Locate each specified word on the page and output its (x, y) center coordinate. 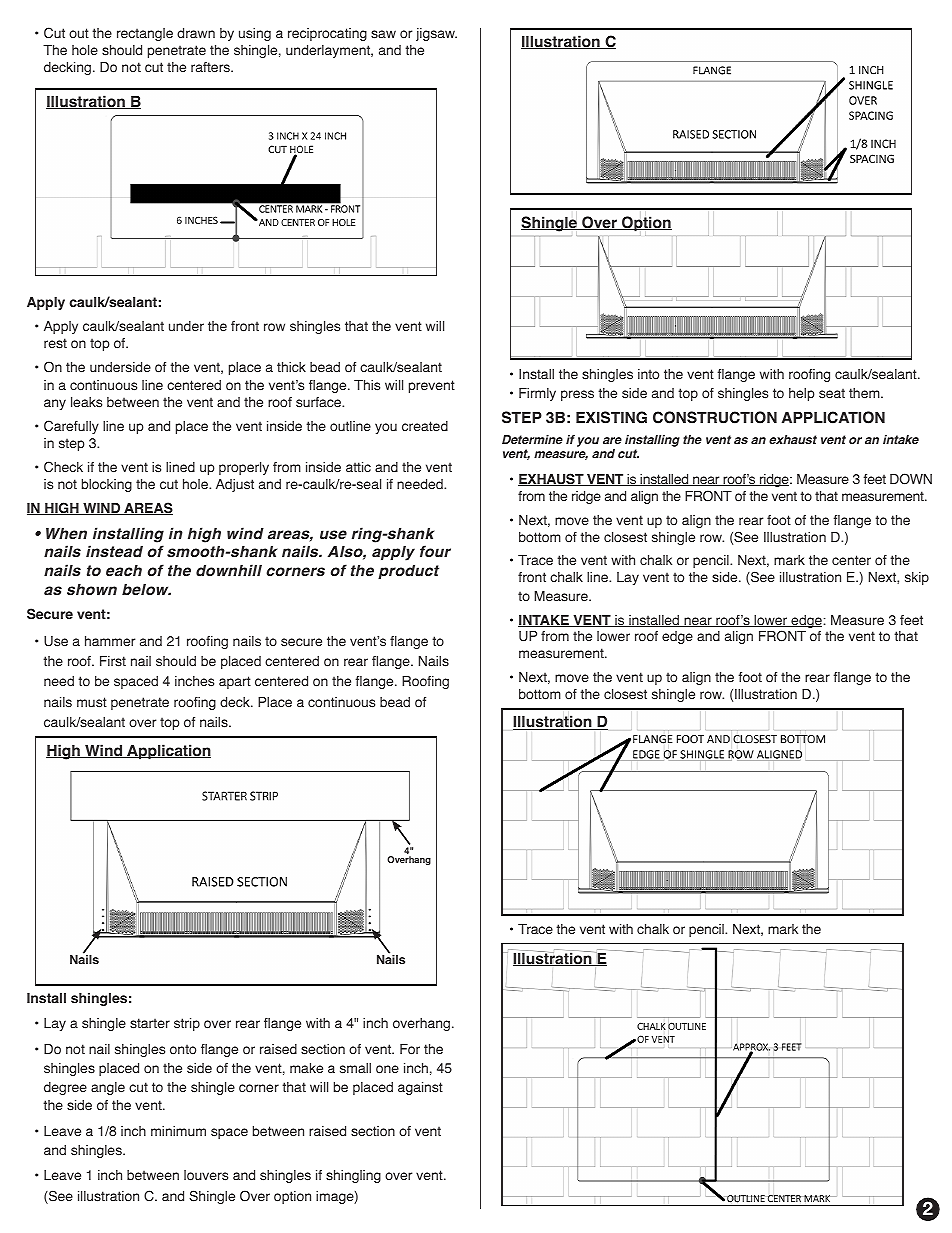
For (410, 1049)
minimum (178, 1131)
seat (832, 393)
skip (917, 578)
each (124, 570)
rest (55, 343)
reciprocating (327, 34)
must (92, 702)
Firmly (537, 394)
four (435, 551)
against (420, 1088)
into (648, 374)
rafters (211, 67)
